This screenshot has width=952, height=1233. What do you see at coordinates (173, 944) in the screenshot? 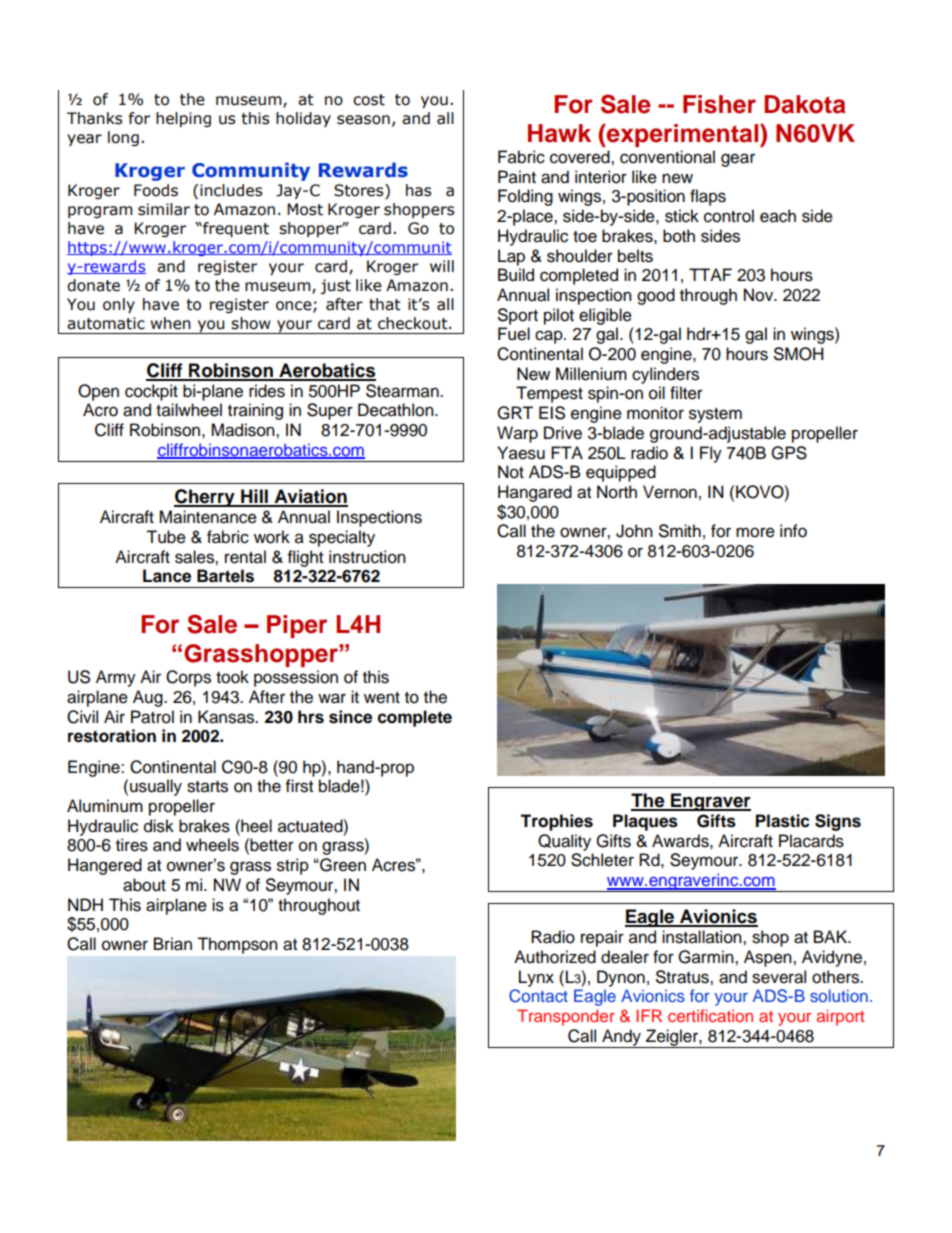
I see `Brian` at bounding box center [173, 944].
